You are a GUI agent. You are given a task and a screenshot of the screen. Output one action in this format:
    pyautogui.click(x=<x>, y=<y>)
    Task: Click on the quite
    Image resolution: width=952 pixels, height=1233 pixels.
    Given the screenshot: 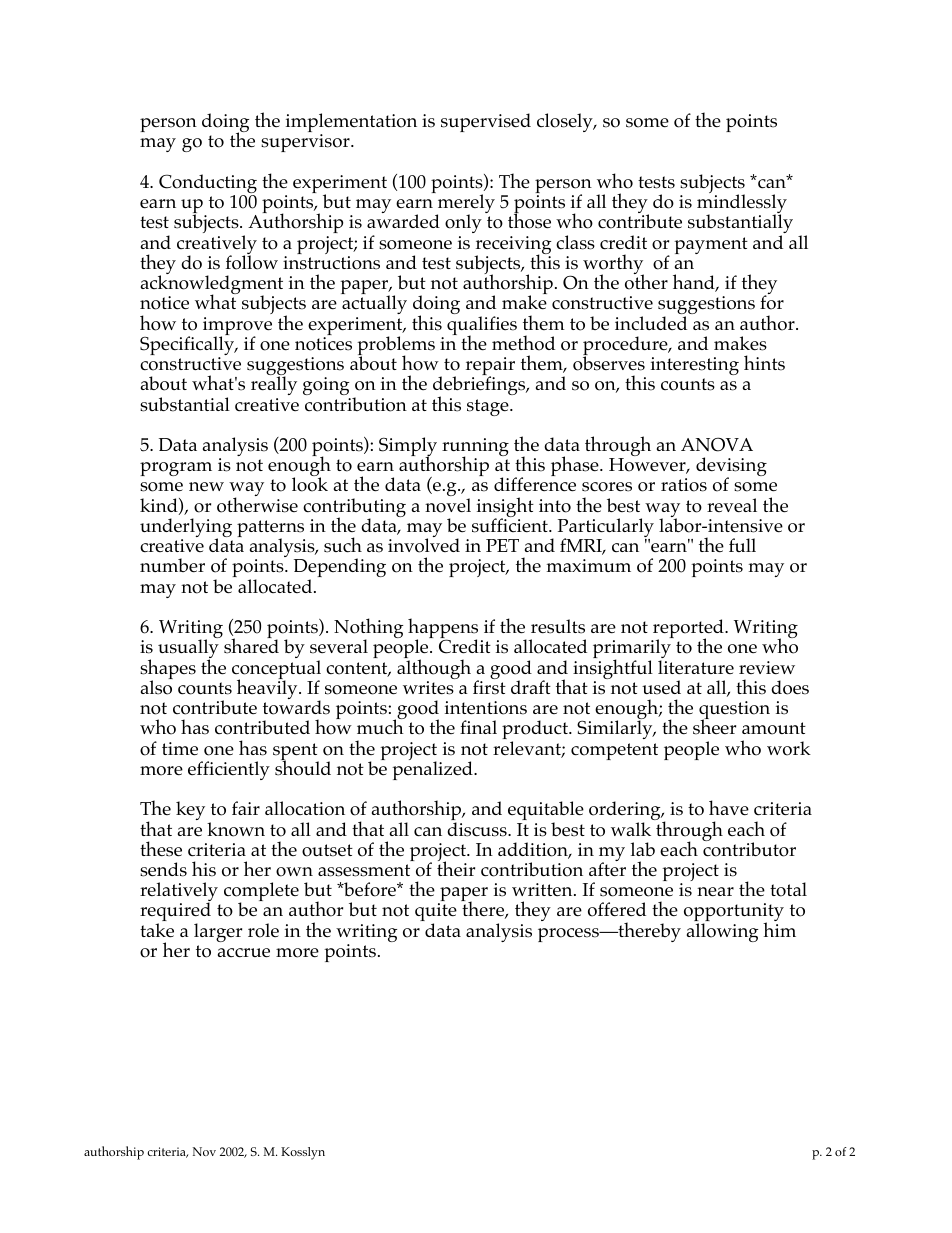 What is the action you would take?
    pyautogui.click(x=436, y=914)
